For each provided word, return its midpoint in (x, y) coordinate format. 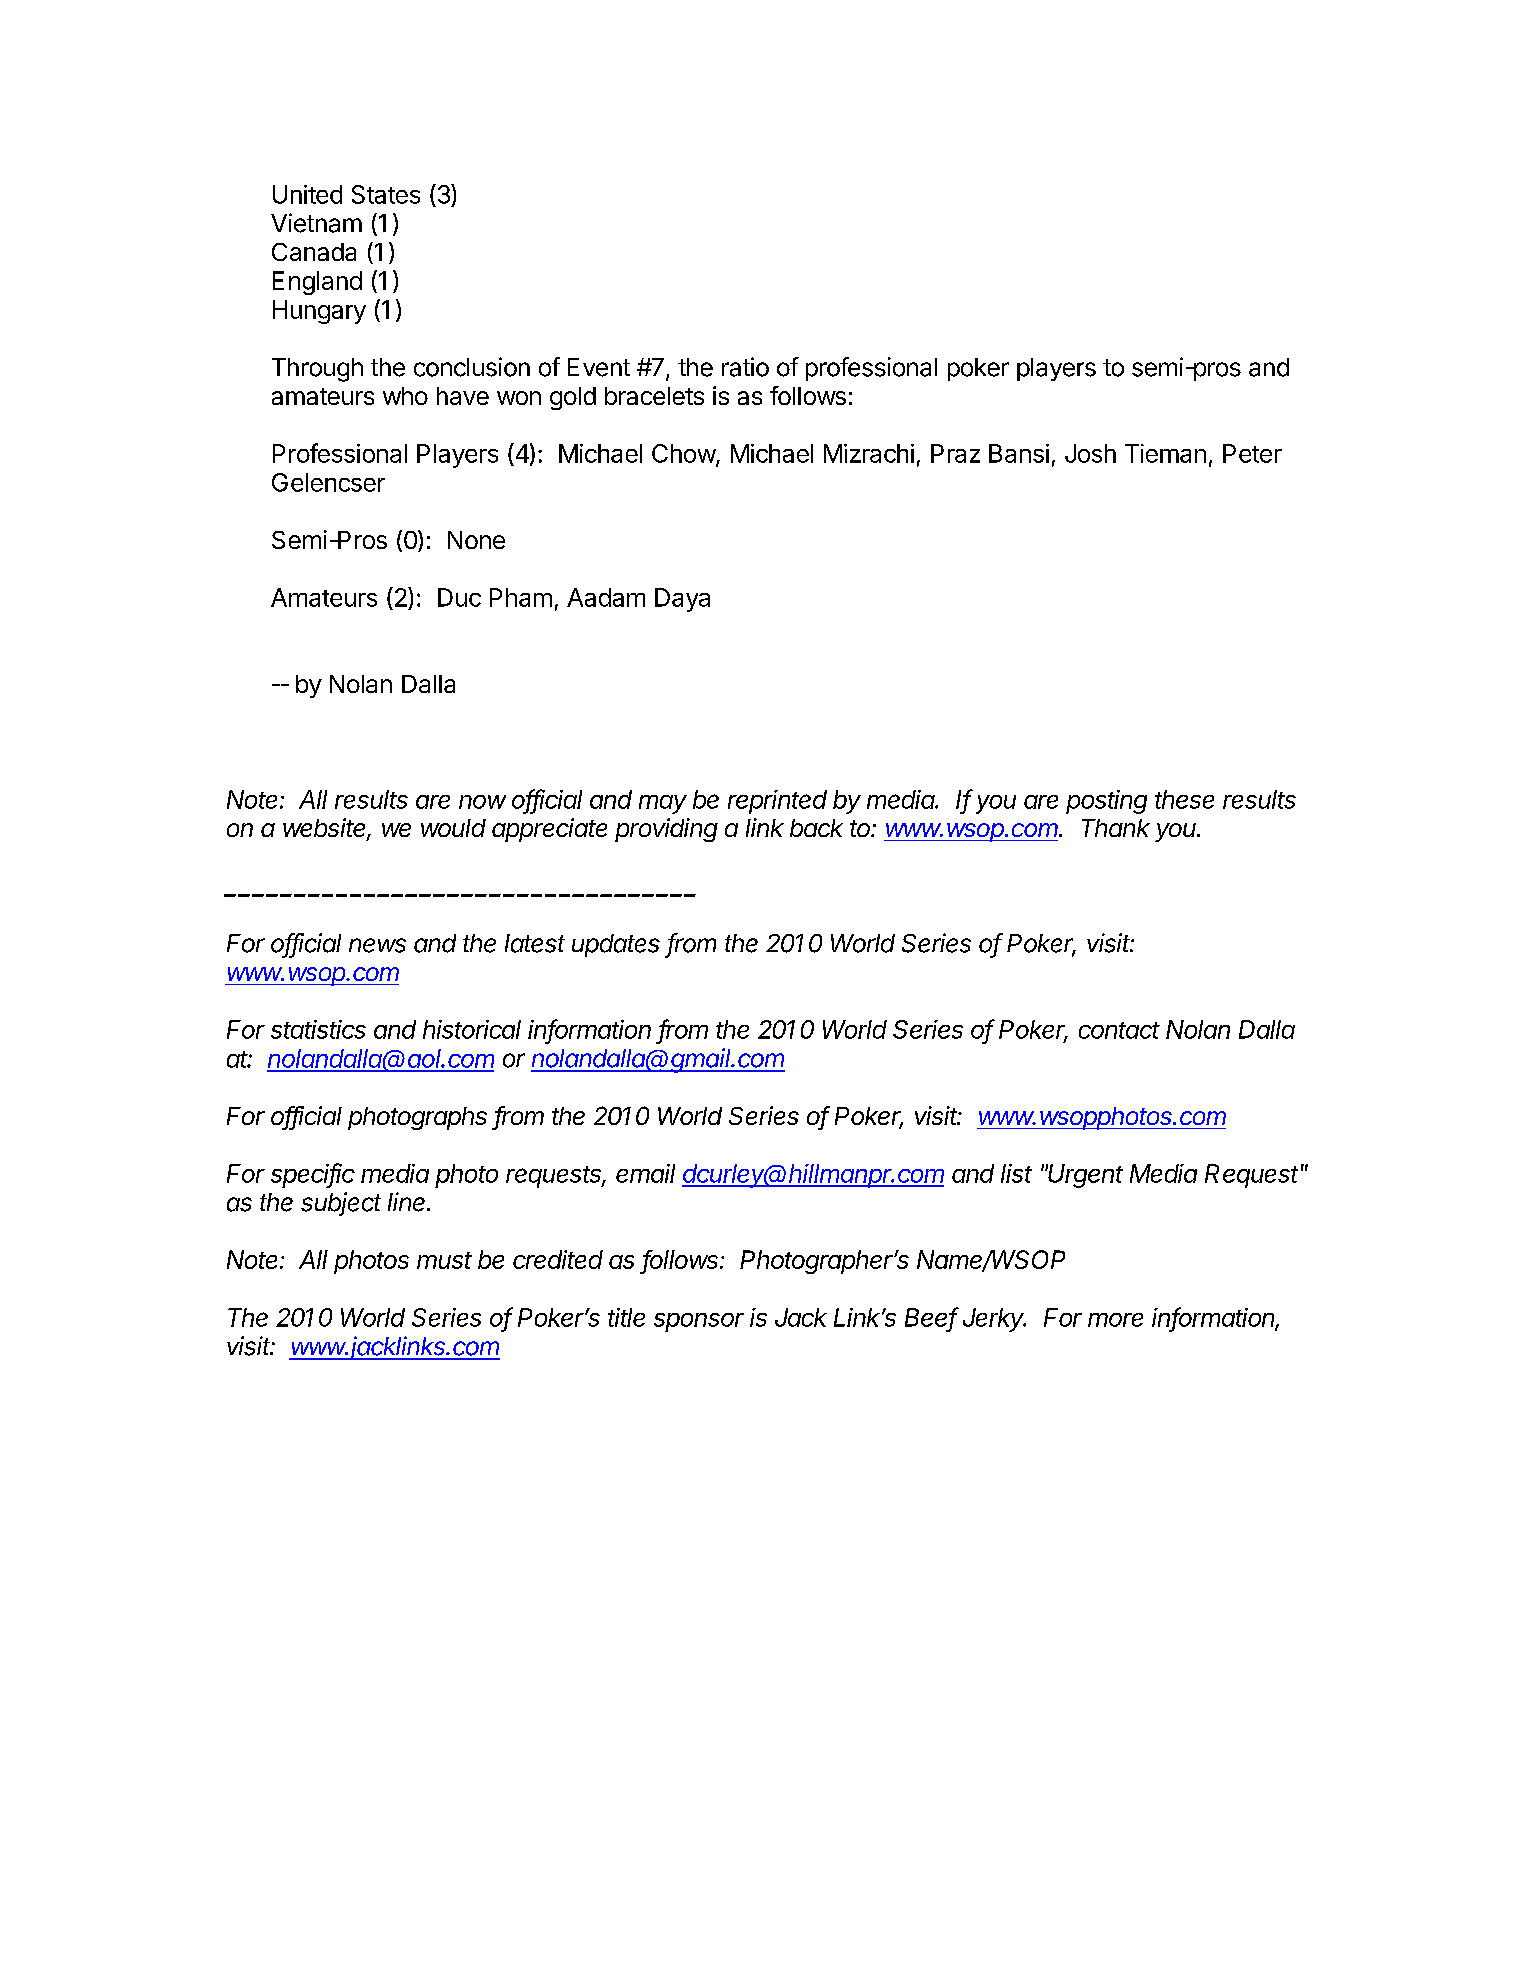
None (476, 540)
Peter (1252, 453)
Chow (684, 455)
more (1115, 1320)
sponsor (699, 1322)
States (386, 194)
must (444, 1260)
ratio (745, 367)
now (482, 802)
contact (1119, 1030)
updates (616, 945)
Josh (1090, 453)
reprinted (777, 802)
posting (1106, 802)
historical (472, 1029)
